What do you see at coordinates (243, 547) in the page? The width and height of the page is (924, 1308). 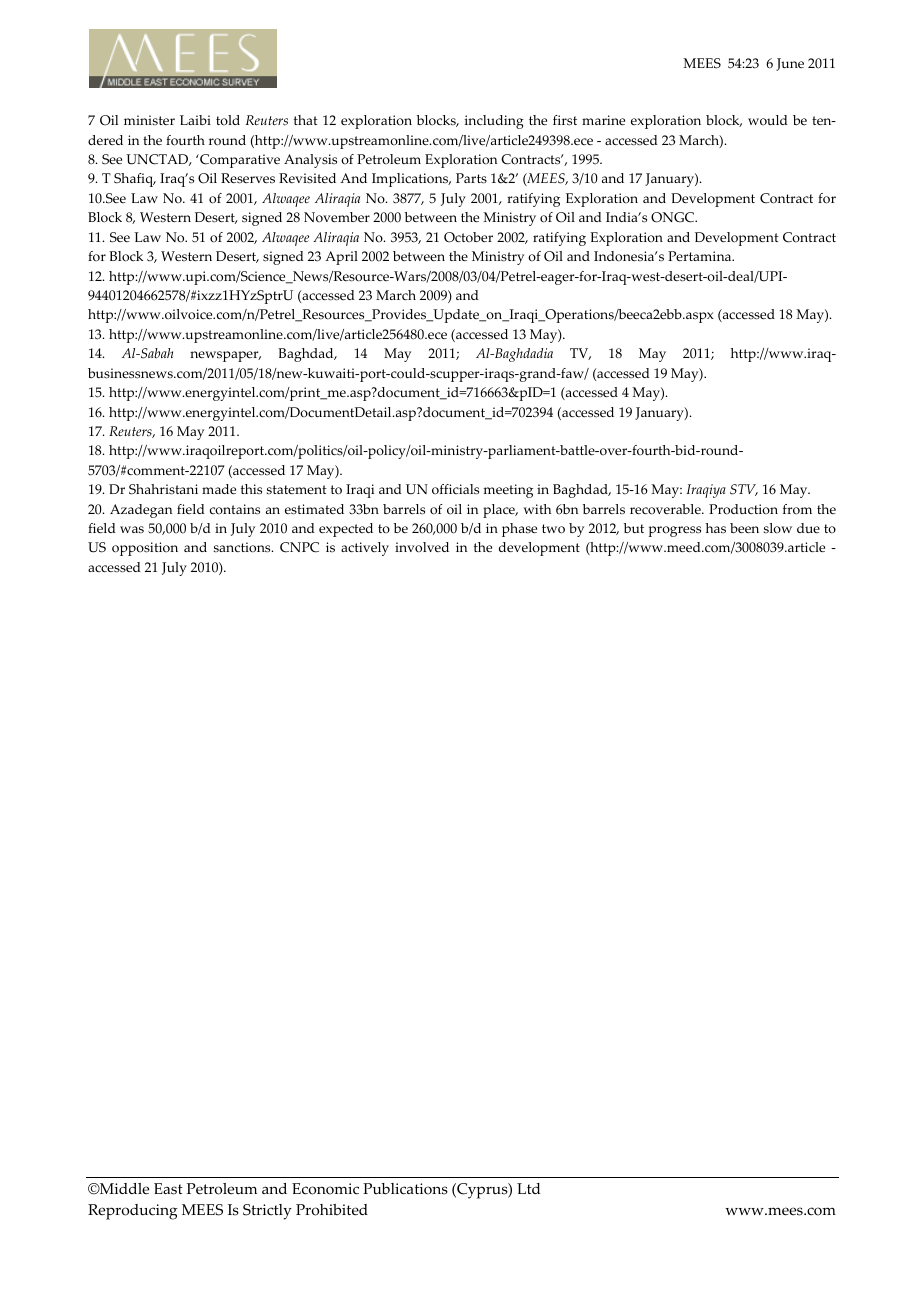 I see `sanctions` at bounding box center [243, 547].
